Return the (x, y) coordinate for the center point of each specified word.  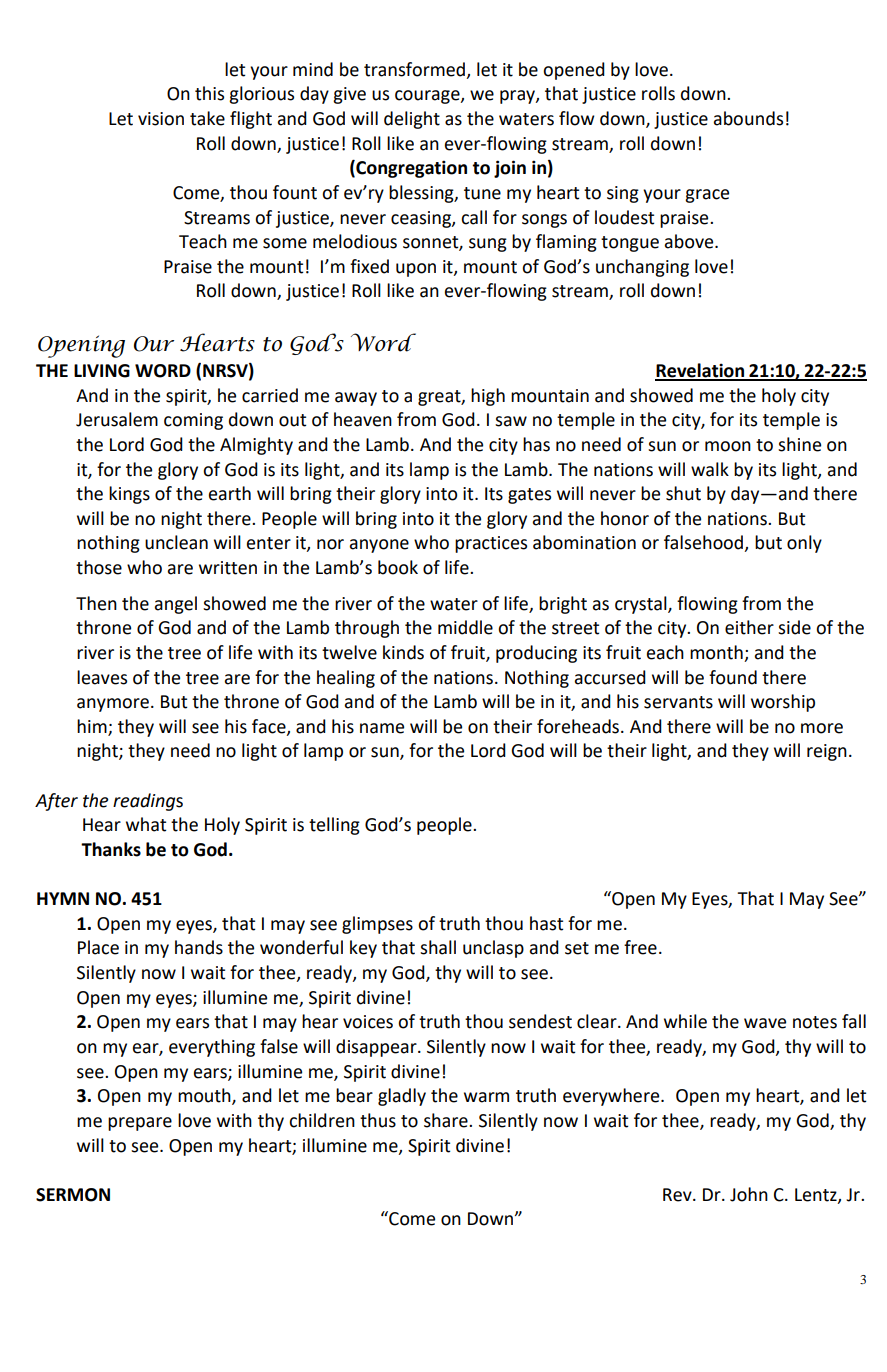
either (749, 627)
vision (161, 119)
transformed (416, 70)
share (447, 1120)
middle (465, 627)
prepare (140, 1124)
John (749, 1194)
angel (176, 605)
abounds (748, 118)
